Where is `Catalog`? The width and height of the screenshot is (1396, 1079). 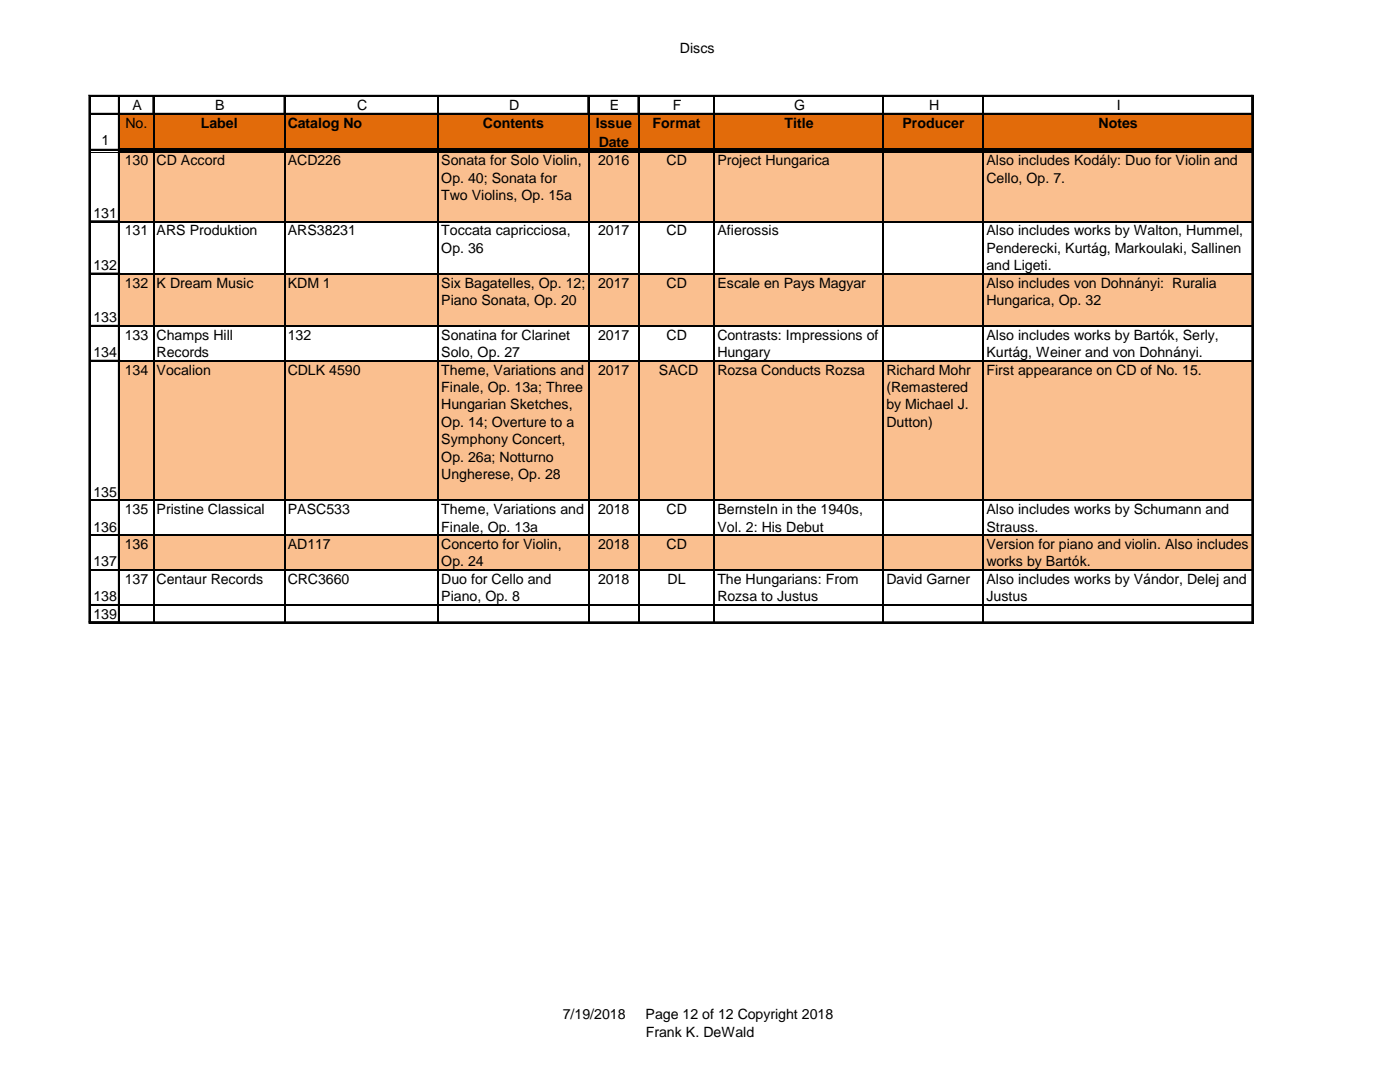
Catalog is located at coordinates (313, 124).
